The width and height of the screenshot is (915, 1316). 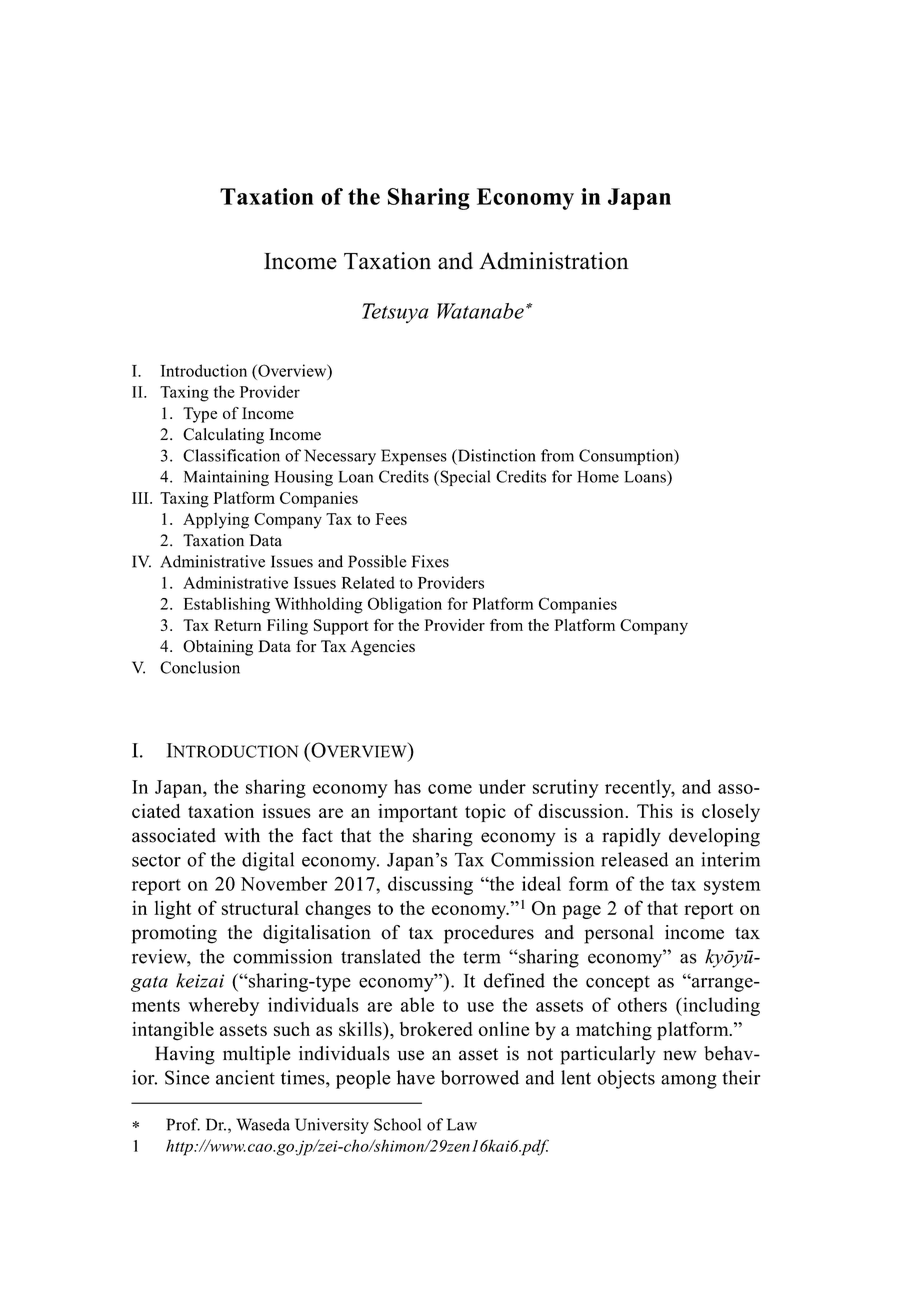 I want to click on Law, so click(x=462, y=1124).
